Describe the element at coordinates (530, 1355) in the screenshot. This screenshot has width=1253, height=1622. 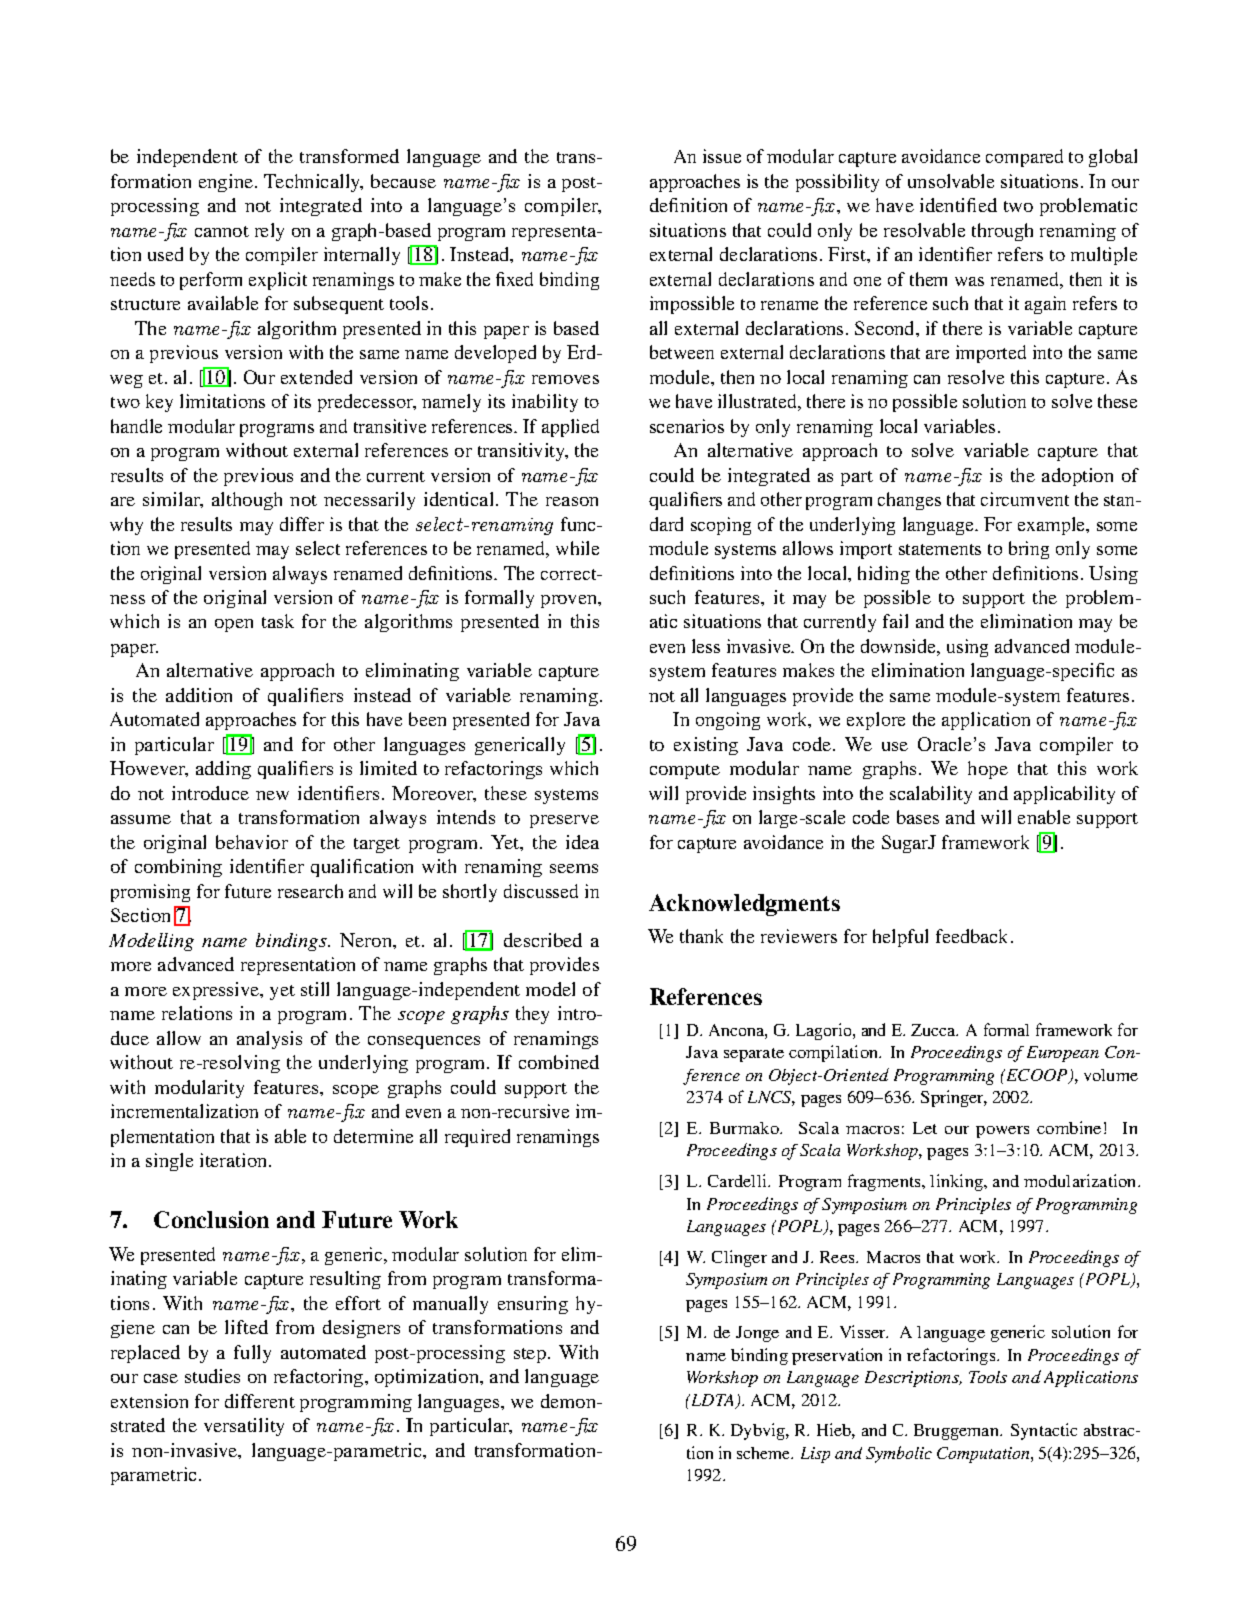
I see `step` at that location.
